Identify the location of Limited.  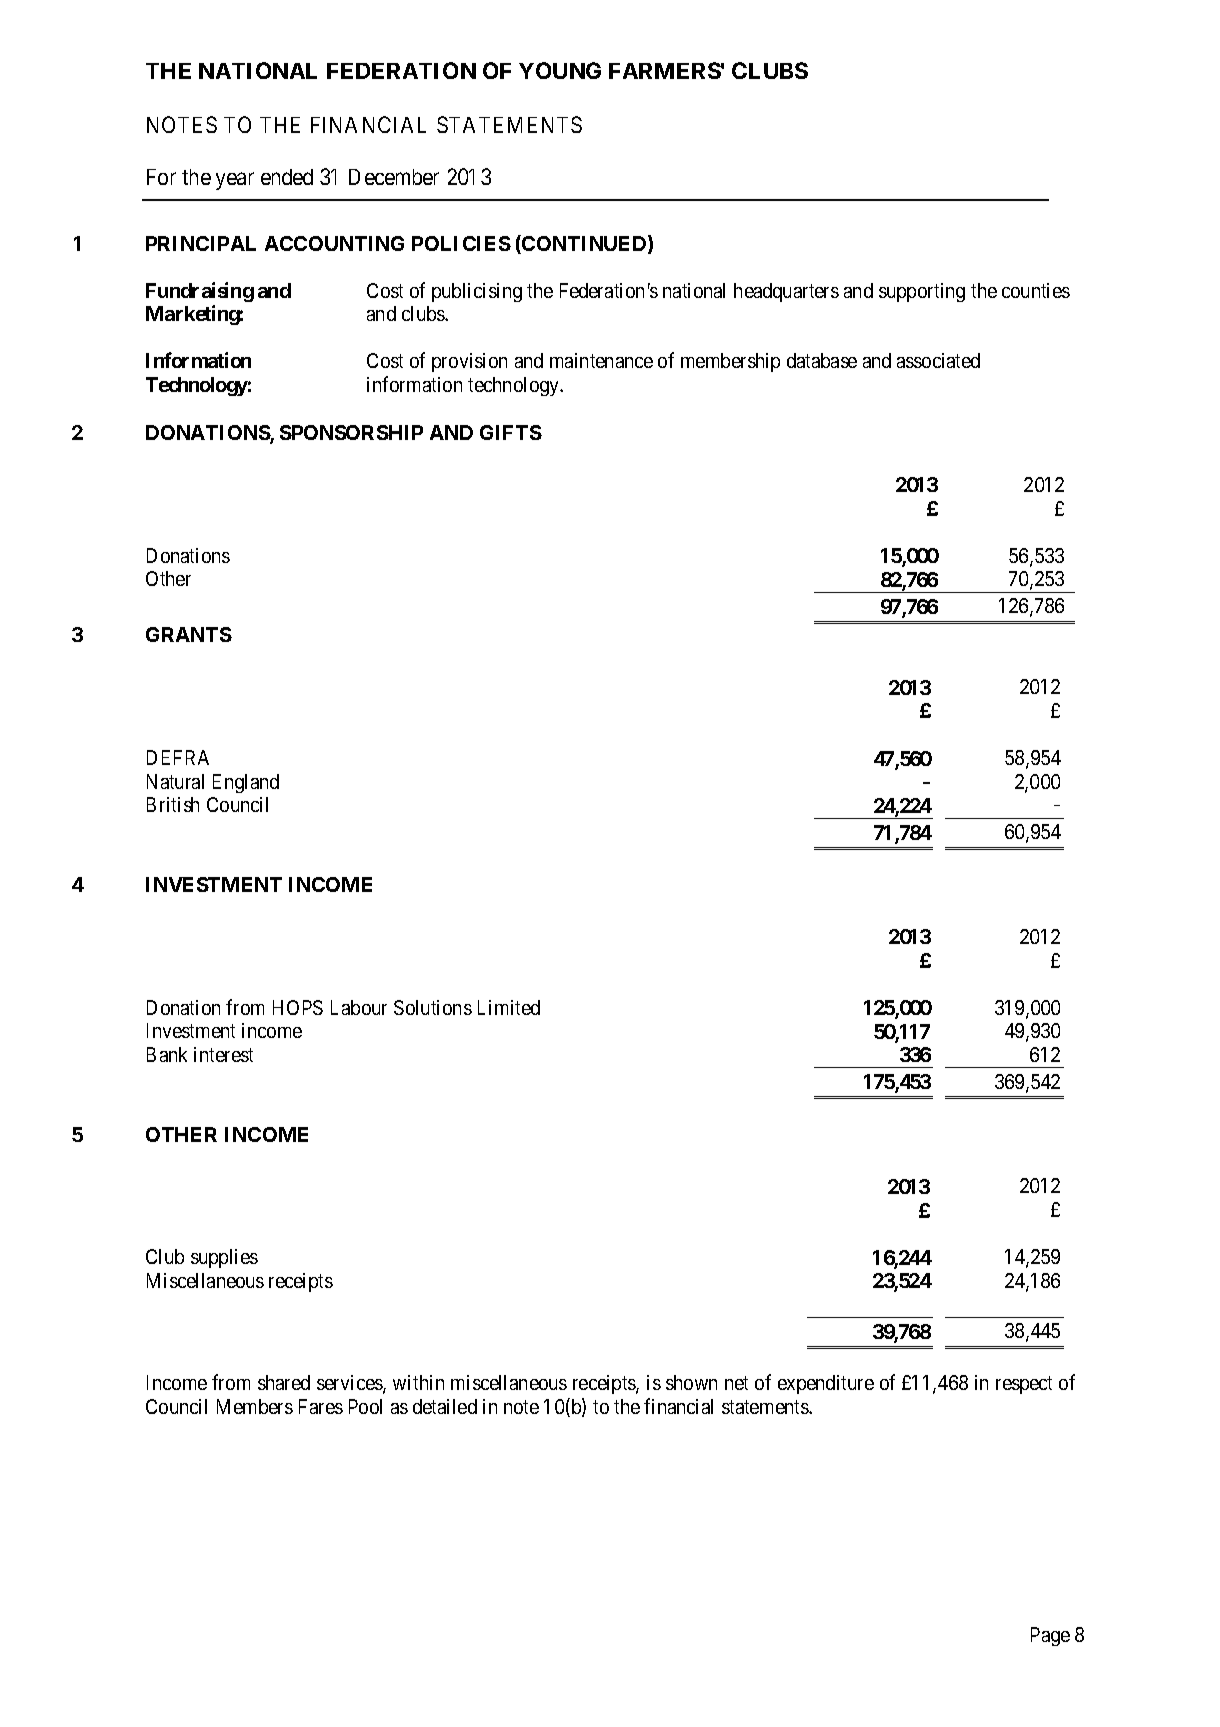
(509, 1007).
